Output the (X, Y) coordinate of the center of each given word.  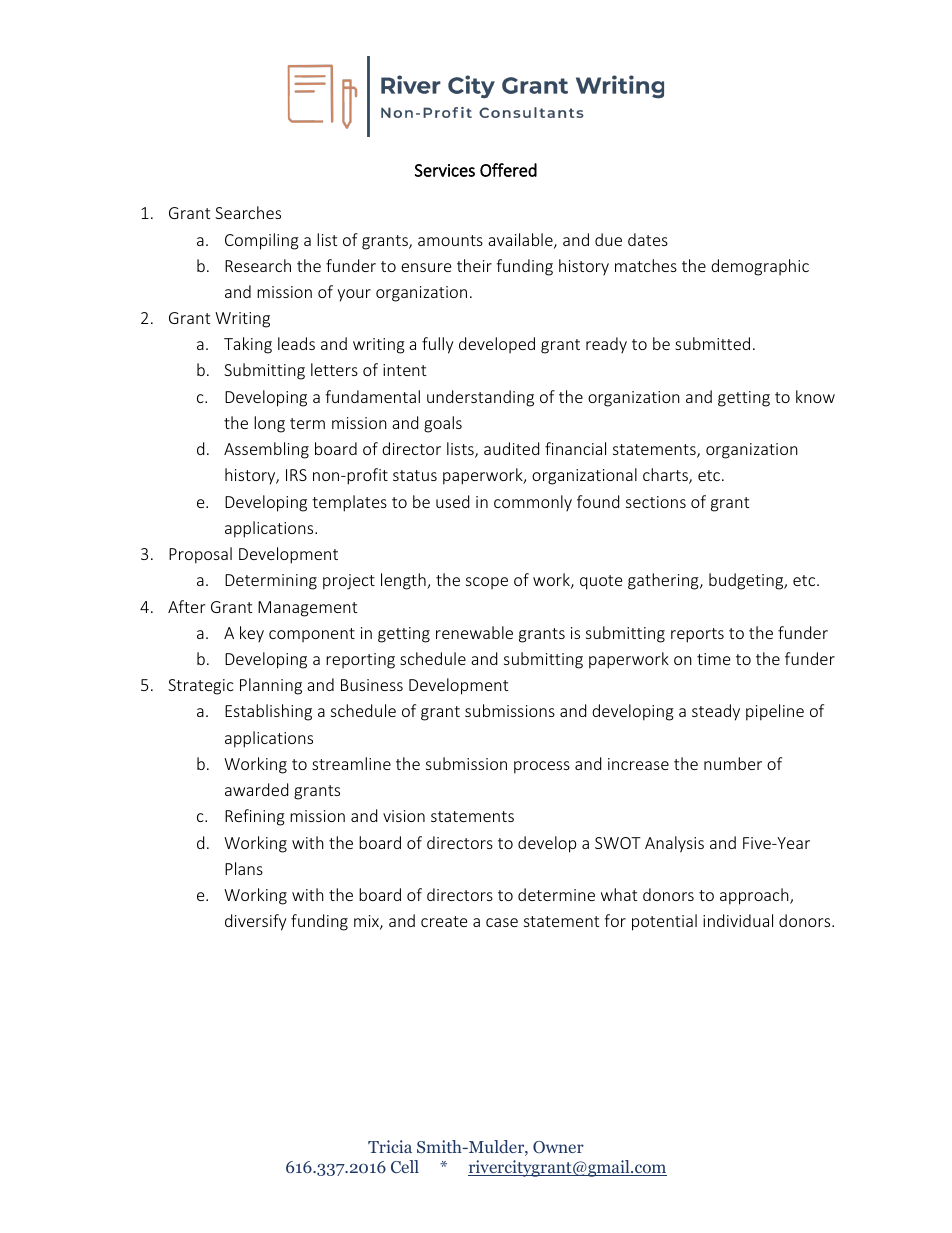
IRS (296, 475)
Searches (248, 212)
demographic (760, 267)
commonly (533, 503)
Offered (508, 170)
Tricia (390, 1146)
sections (656, 502)
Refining (255, 817)
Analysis (674, 844)
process (542, 767)
